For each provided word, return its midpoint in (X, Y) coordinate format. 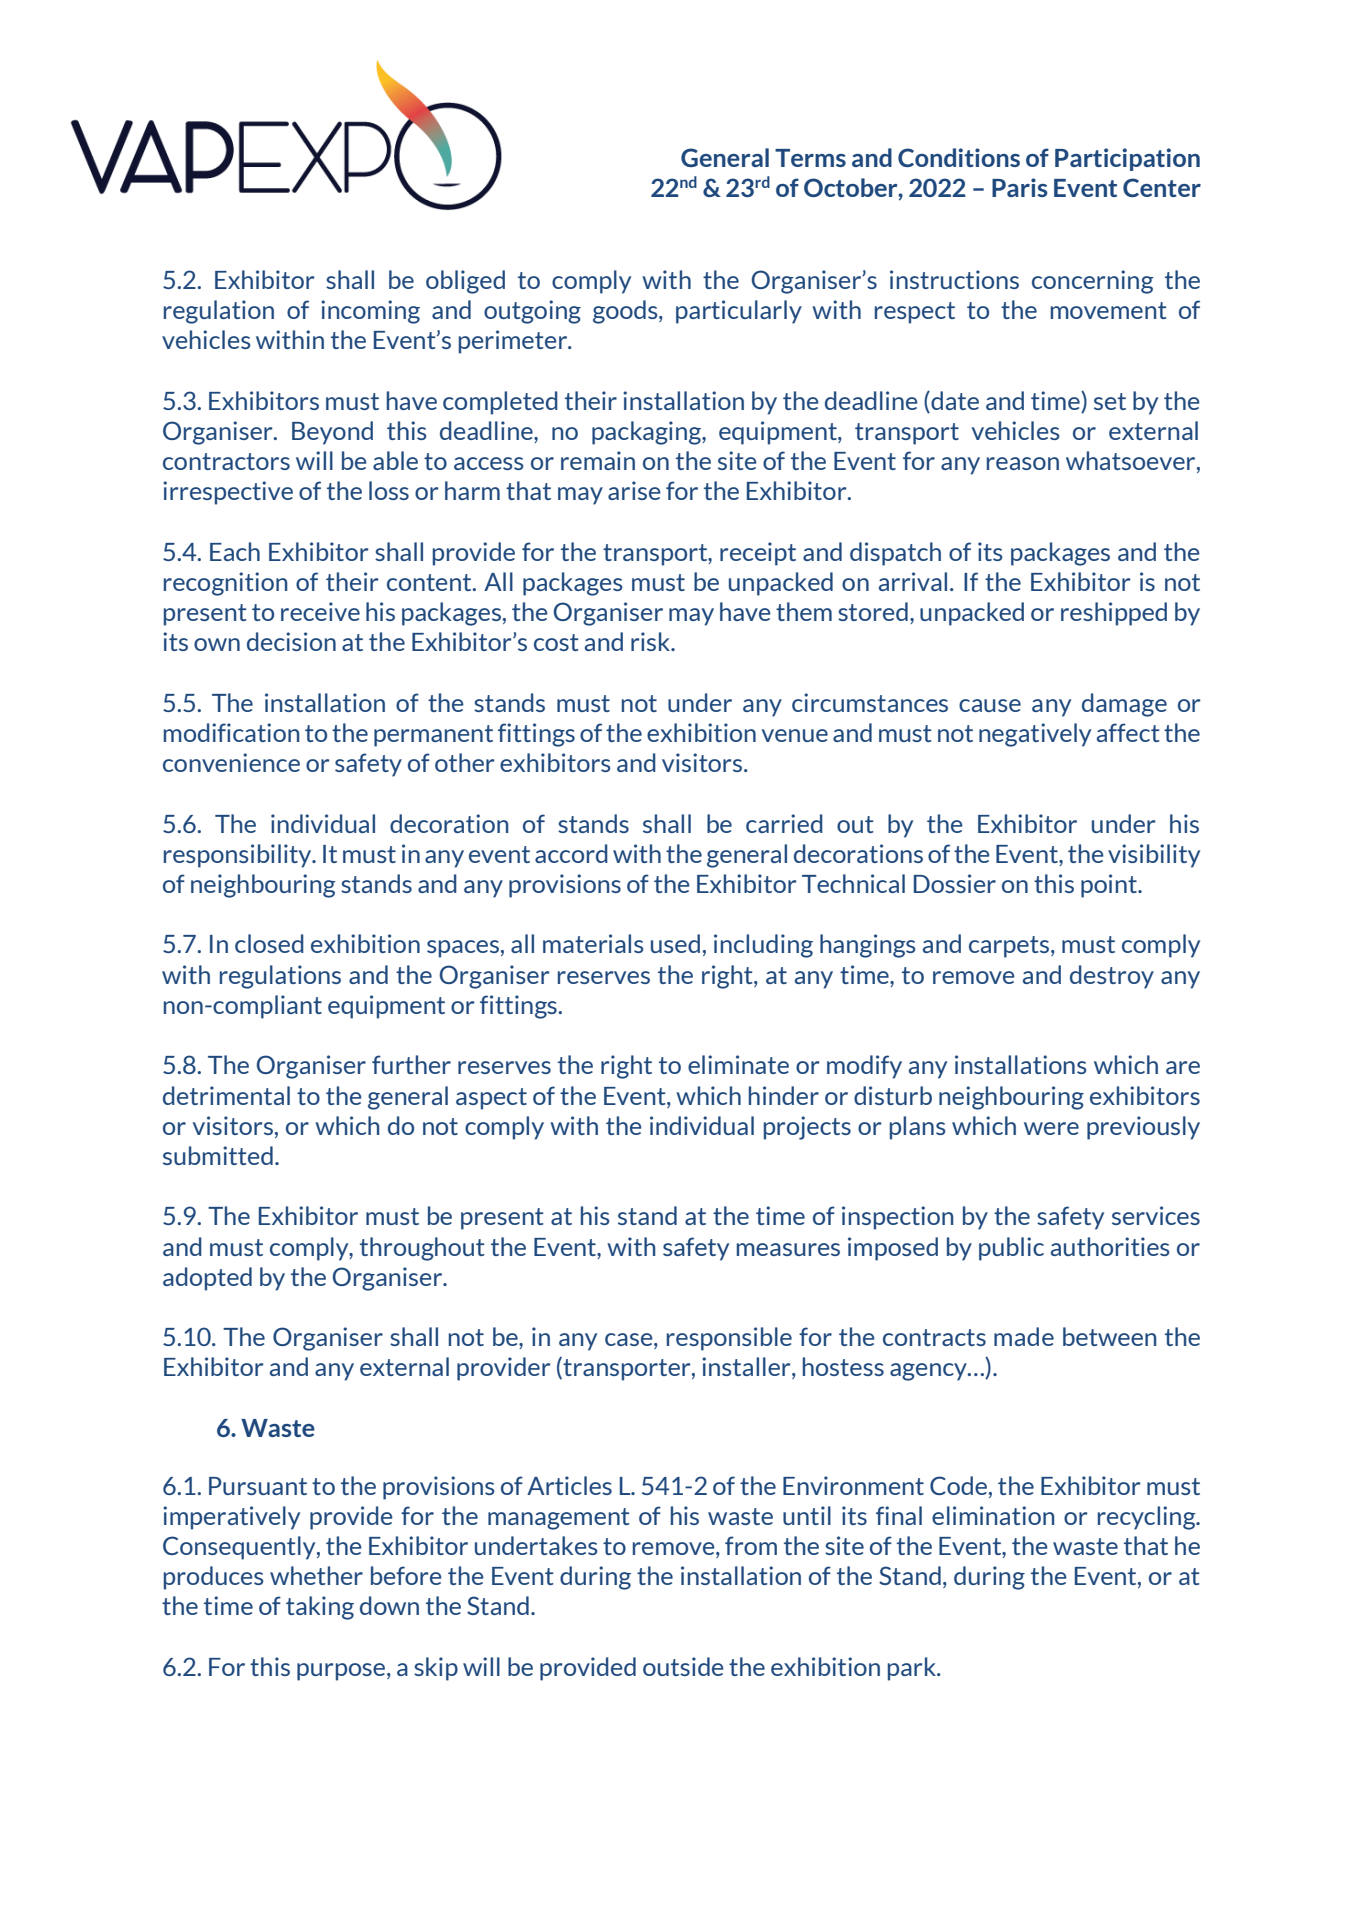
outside (683, 1666)
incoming (370, 312)
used (675, 943)
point (1110, 886)
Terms (810, 158)
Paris (1019, 187)
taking (320, 1608)
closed (269, 943)
